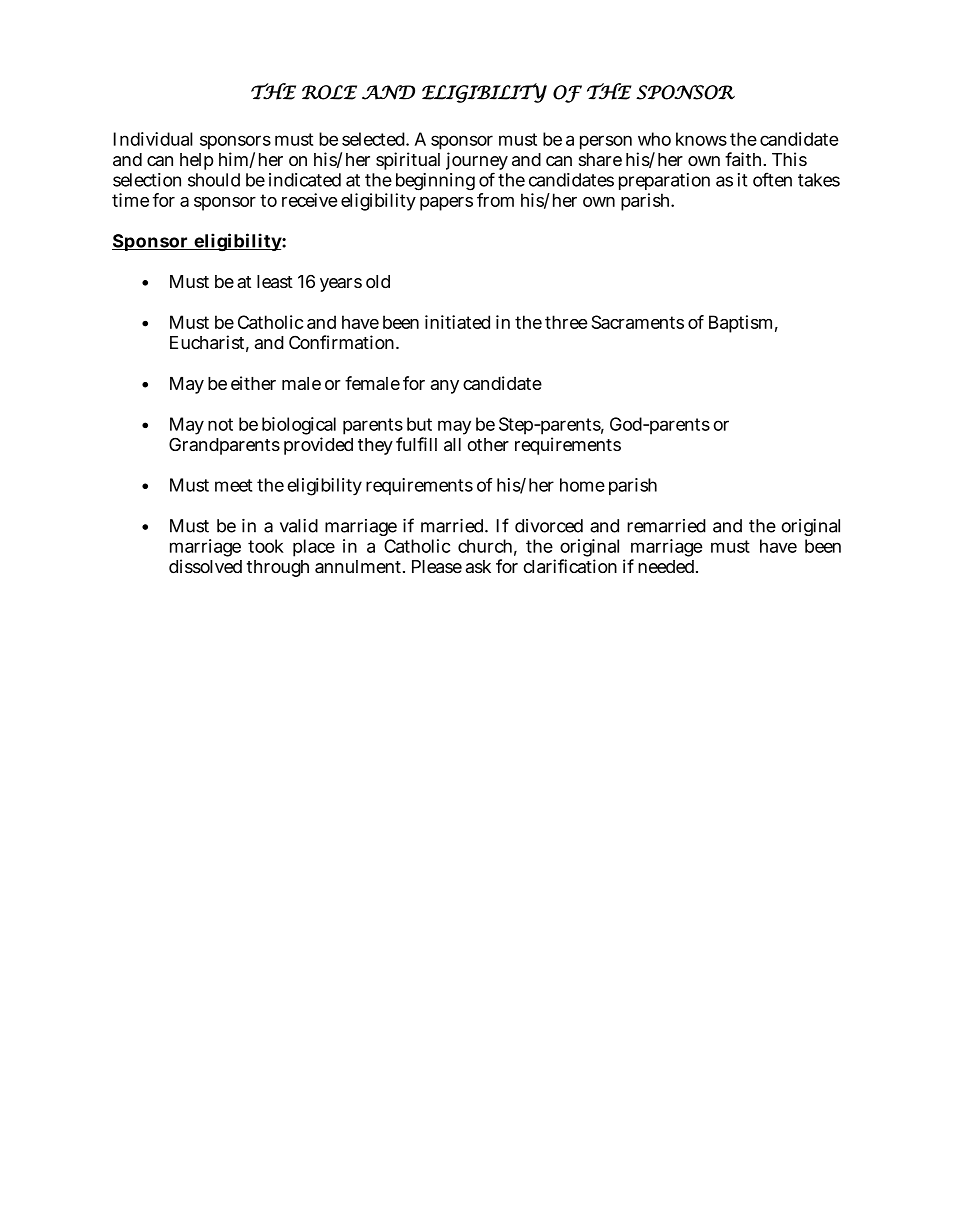 The width and height of the screenshot is (954, 1232). Describe the element at coordinates (329, 92) in the screenshot. I see `ROLE` at that location.
